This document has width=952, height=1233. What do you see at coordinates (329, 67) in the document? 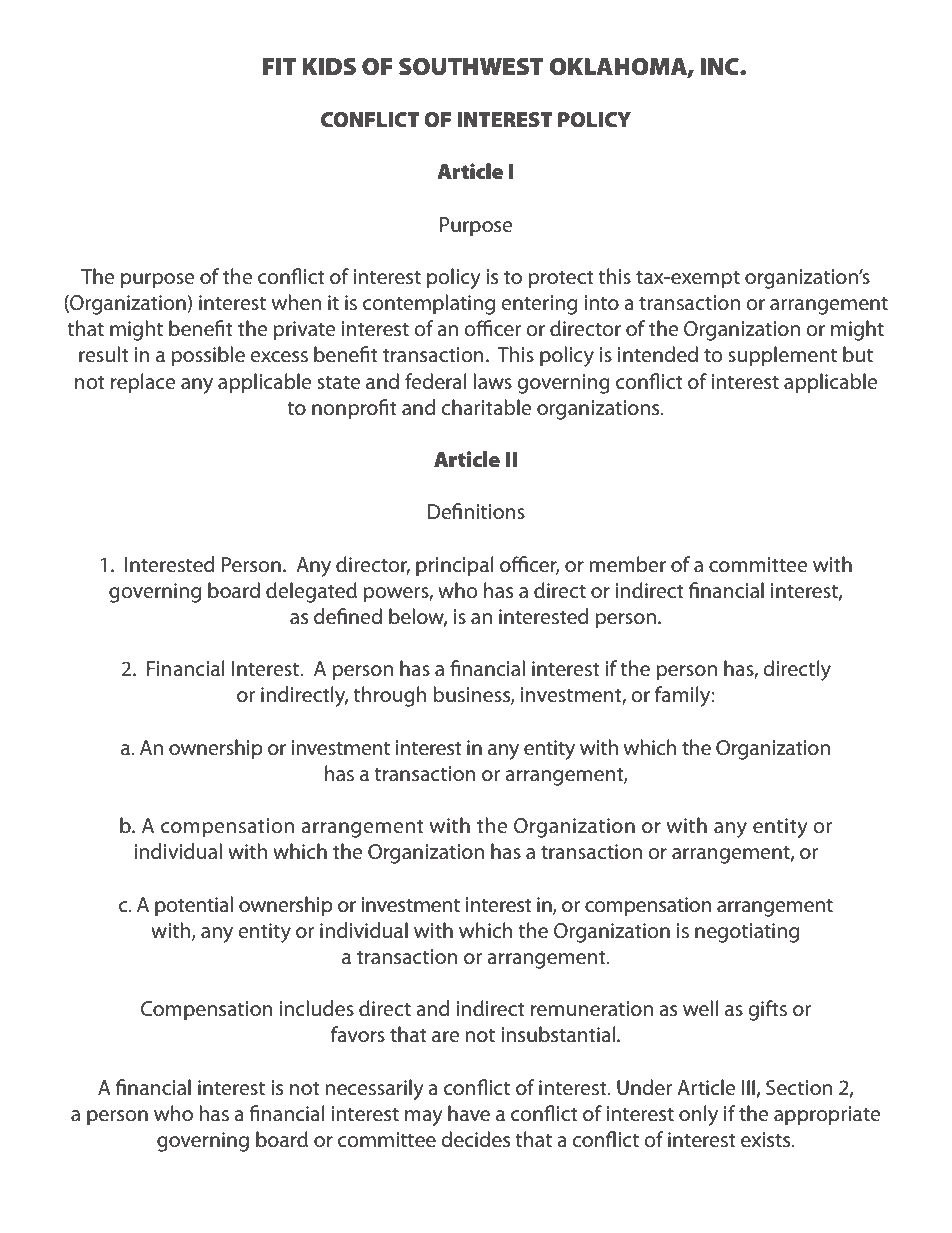
I see `KIDS` at bounding box center [329, 67].
